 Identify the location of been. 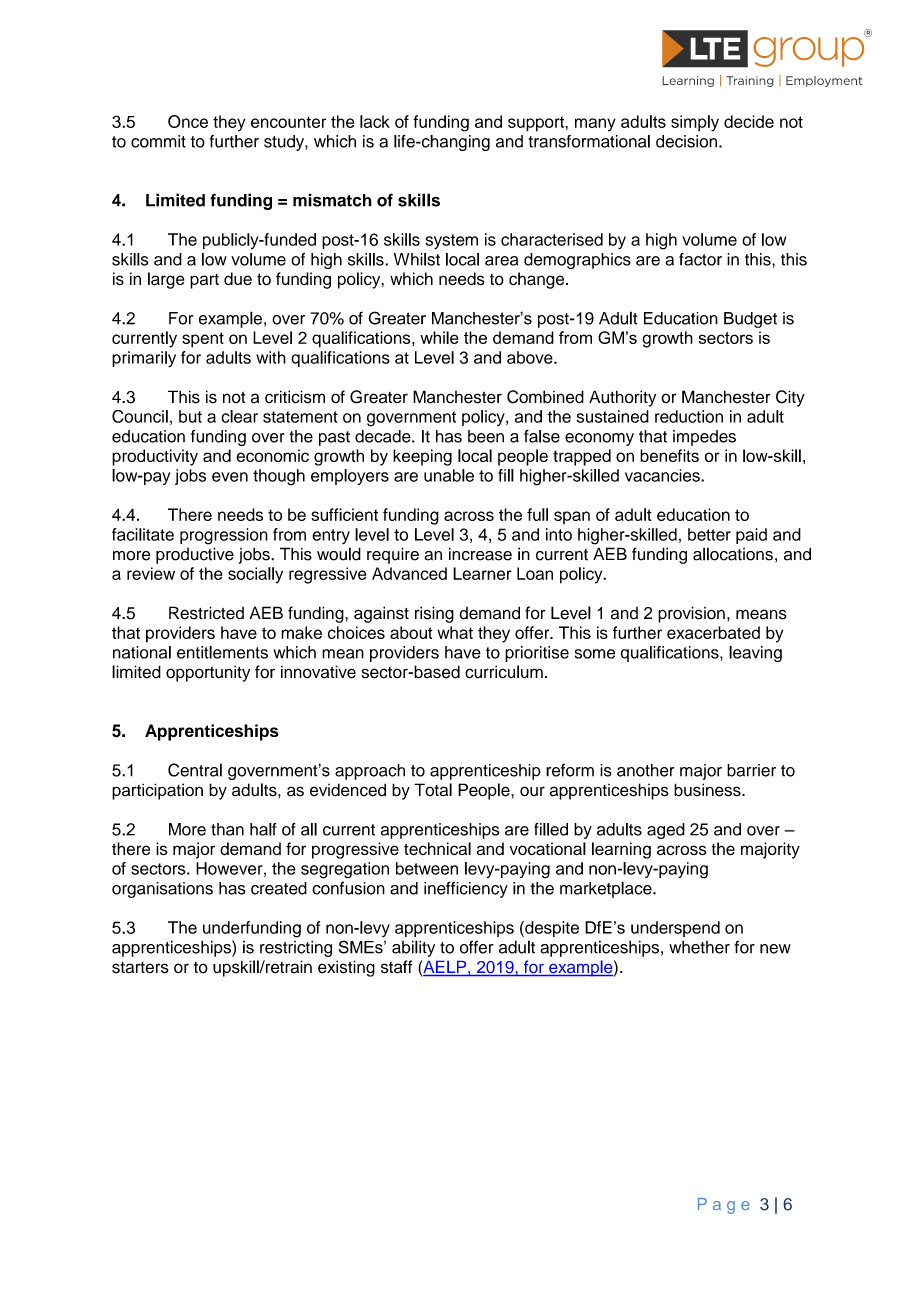
(486, 436).
